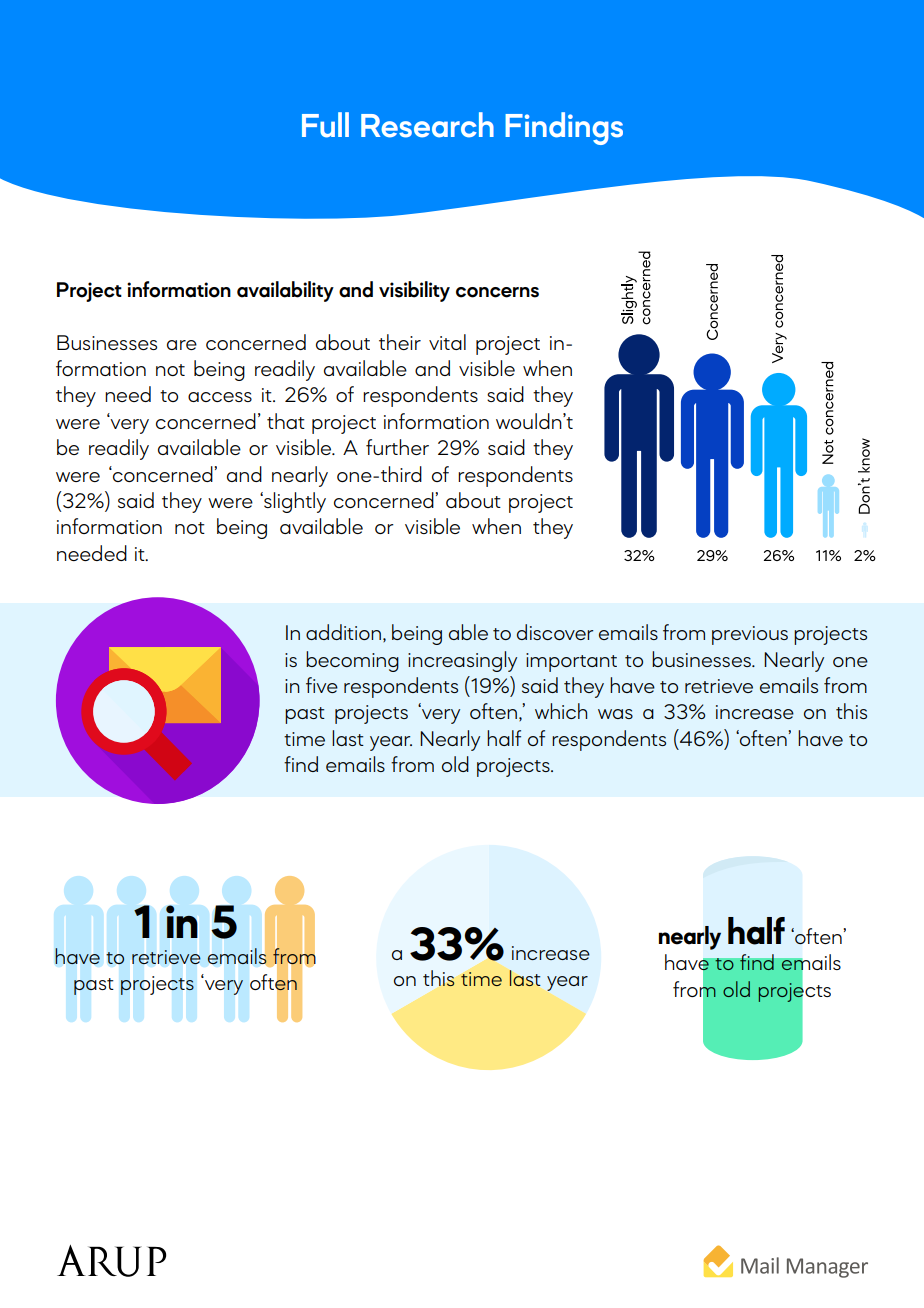 The image size is (924, 1308). What do you see at coordinates (286, 421) in the screenshot?
I see `that` at bounding box center [286, 421].
